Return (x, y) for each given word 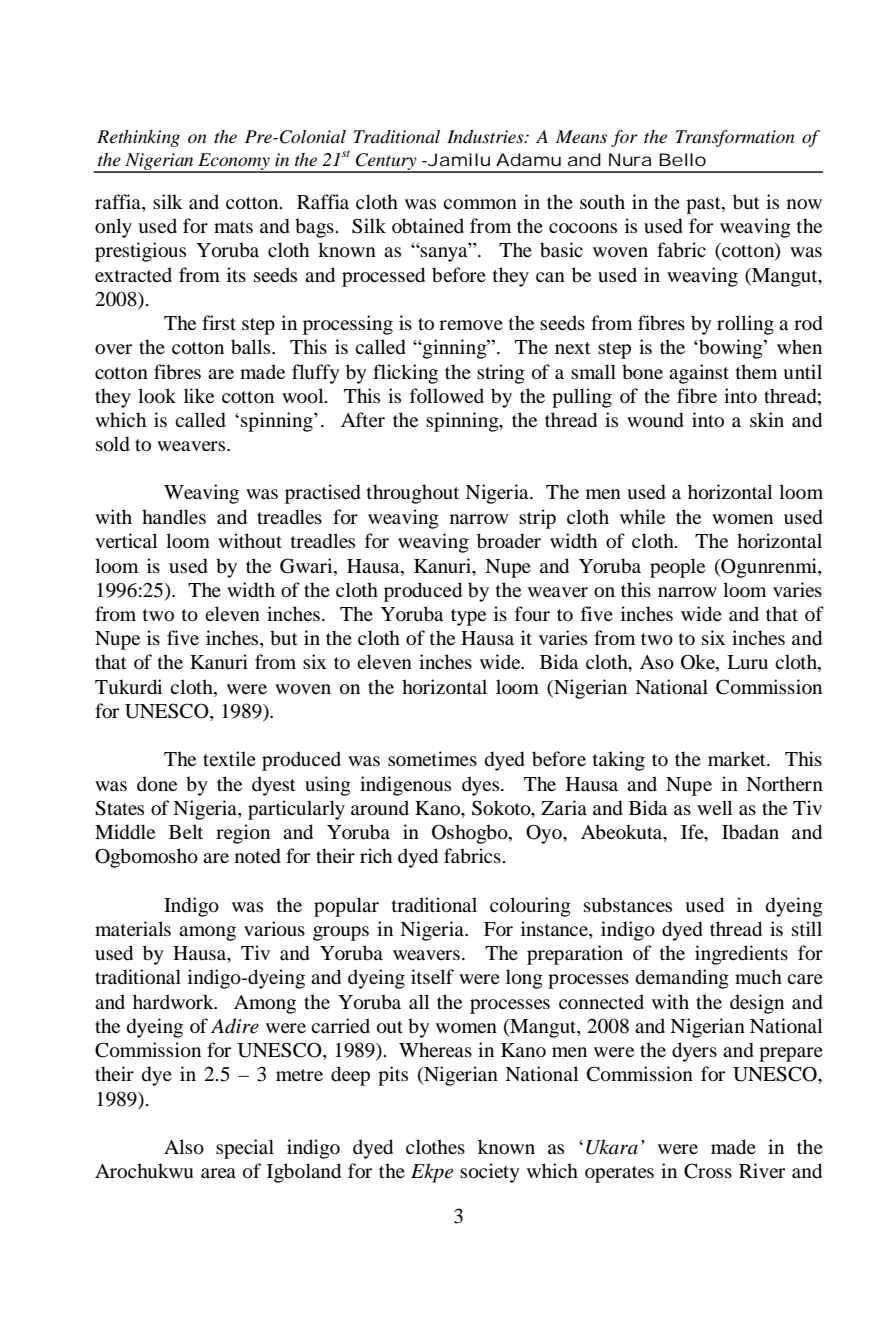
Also (184, 1147)
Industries (486, 137)
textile (229, 758)
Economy (234, 163)
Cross (708, 1171)
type (468, 617)
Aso (657, 662)
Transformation (735, 138)
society (490, 1173)
